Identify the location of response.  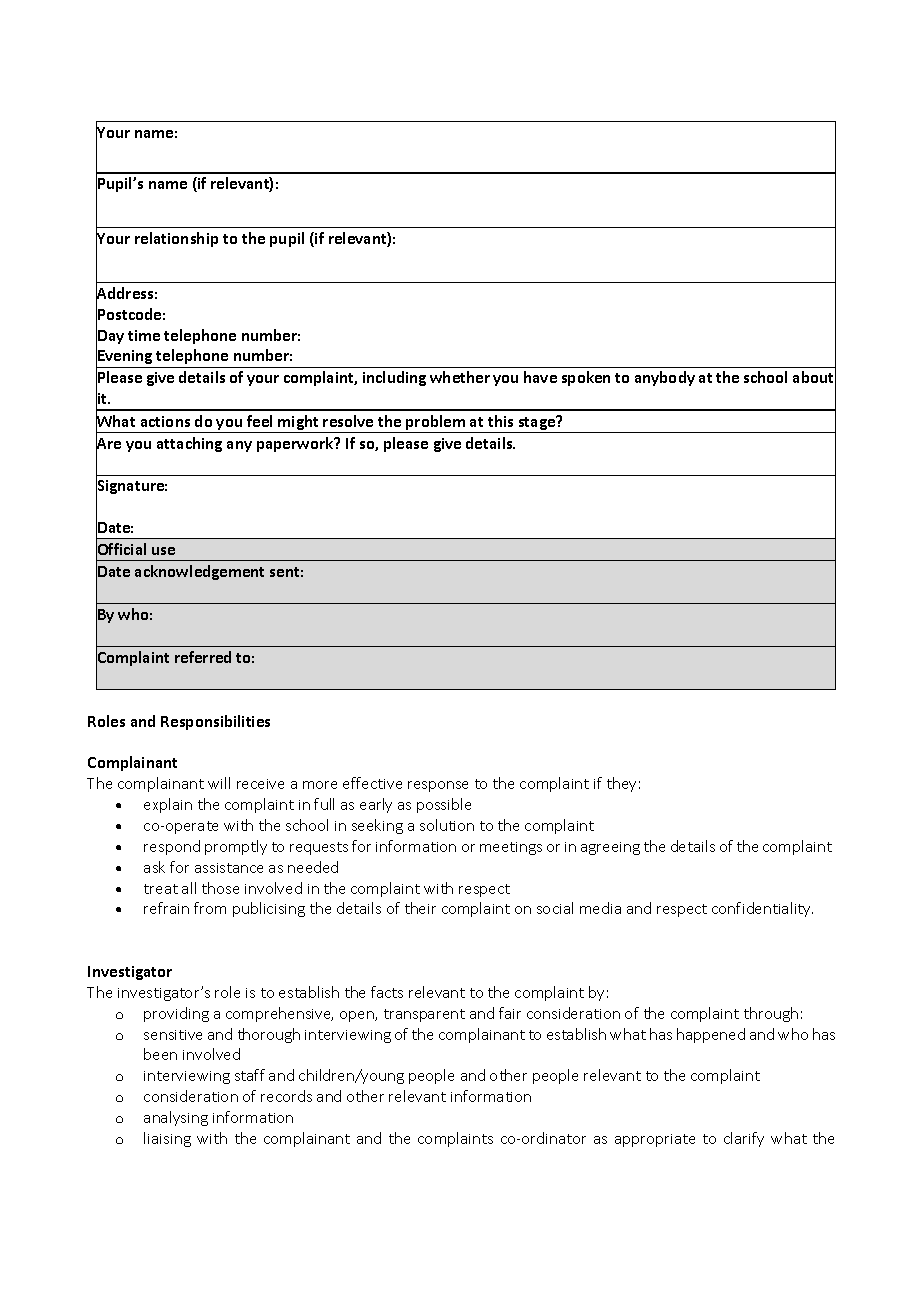
(438, 786).
